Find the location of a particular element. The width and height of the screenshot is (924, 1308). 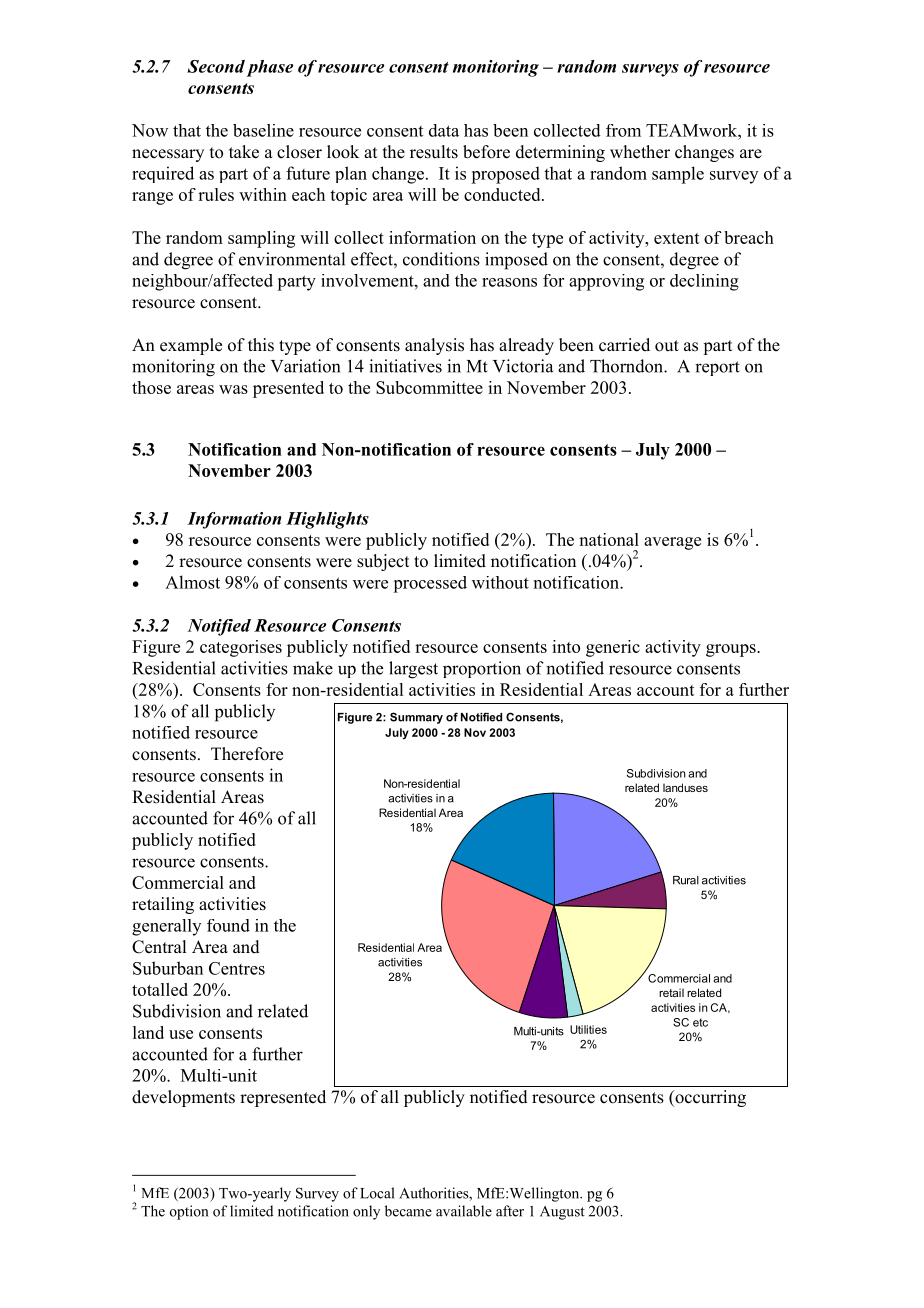

Subcommittee is located at coordinates (429, 387).
